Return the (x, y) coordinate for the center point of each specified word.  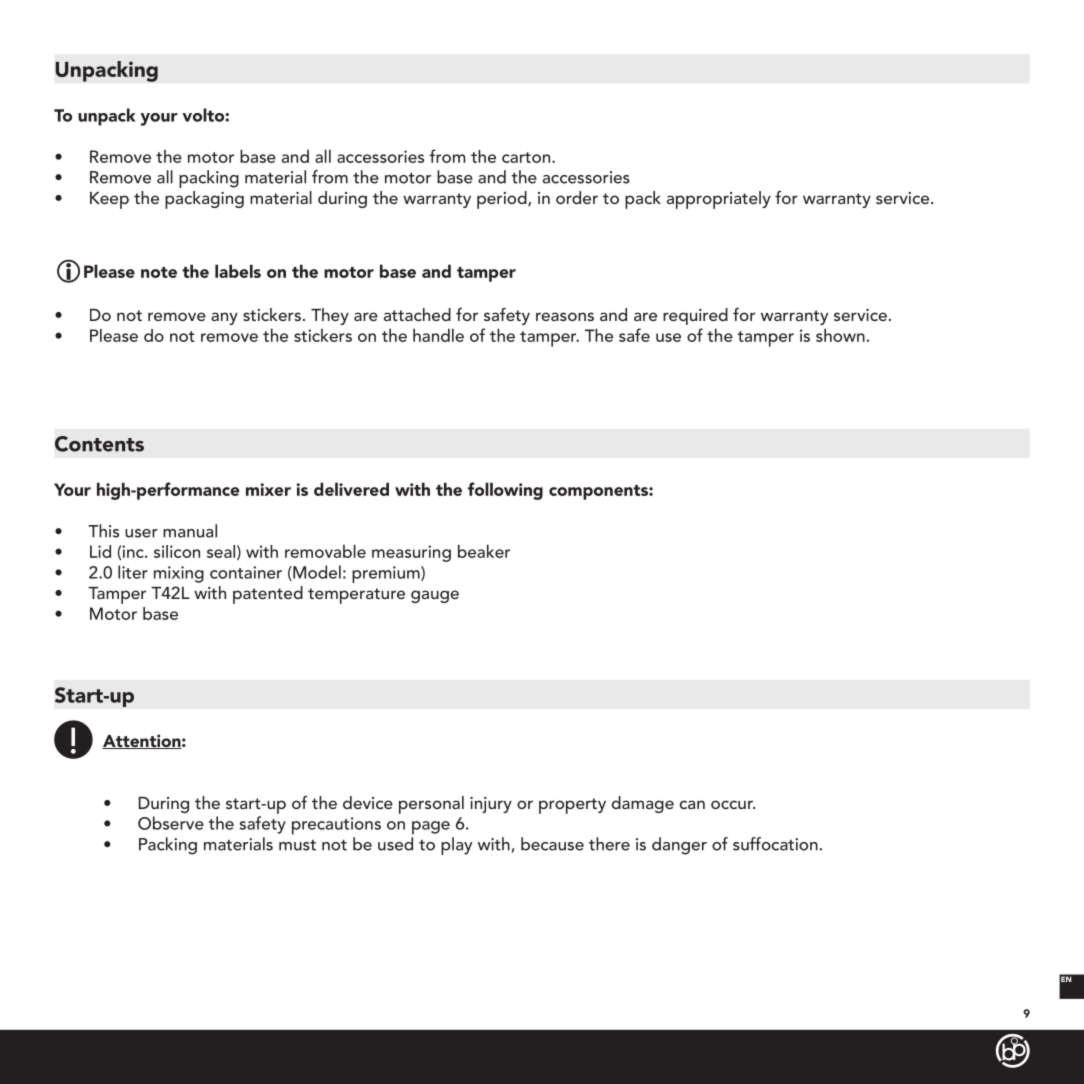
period (503, 200)
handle (438, 335)
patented (268, 595)
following (505, 491)
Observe (171, 823)
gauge (435, 596)
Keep (109, 200)
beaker (484, 551)
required (695, 316)
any (224, 318)
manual (190, 531)
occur (733, 804)
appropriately (719, 200)
